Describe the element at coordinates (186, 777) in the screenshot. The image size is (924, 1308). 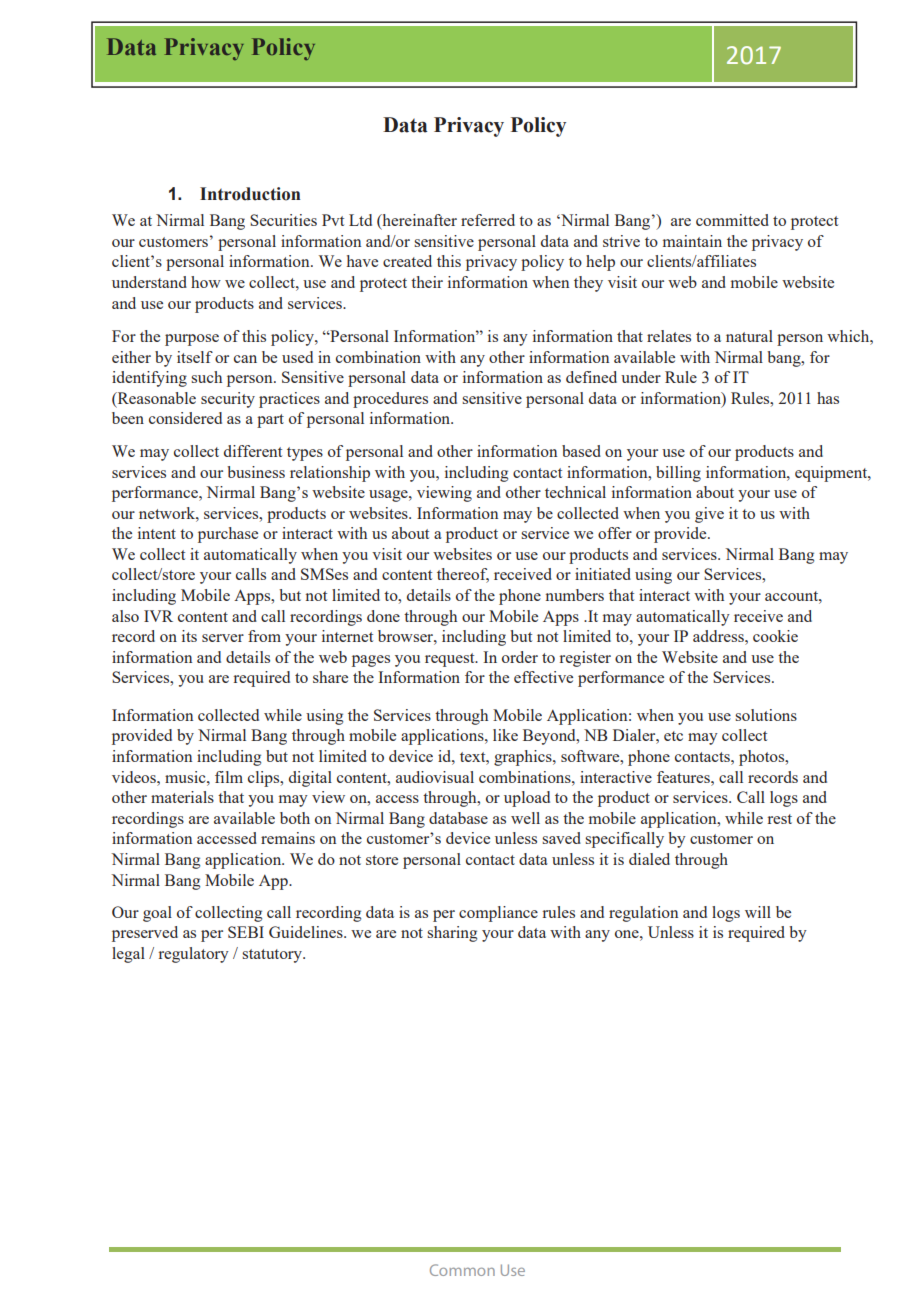
I see `music` at that location.
